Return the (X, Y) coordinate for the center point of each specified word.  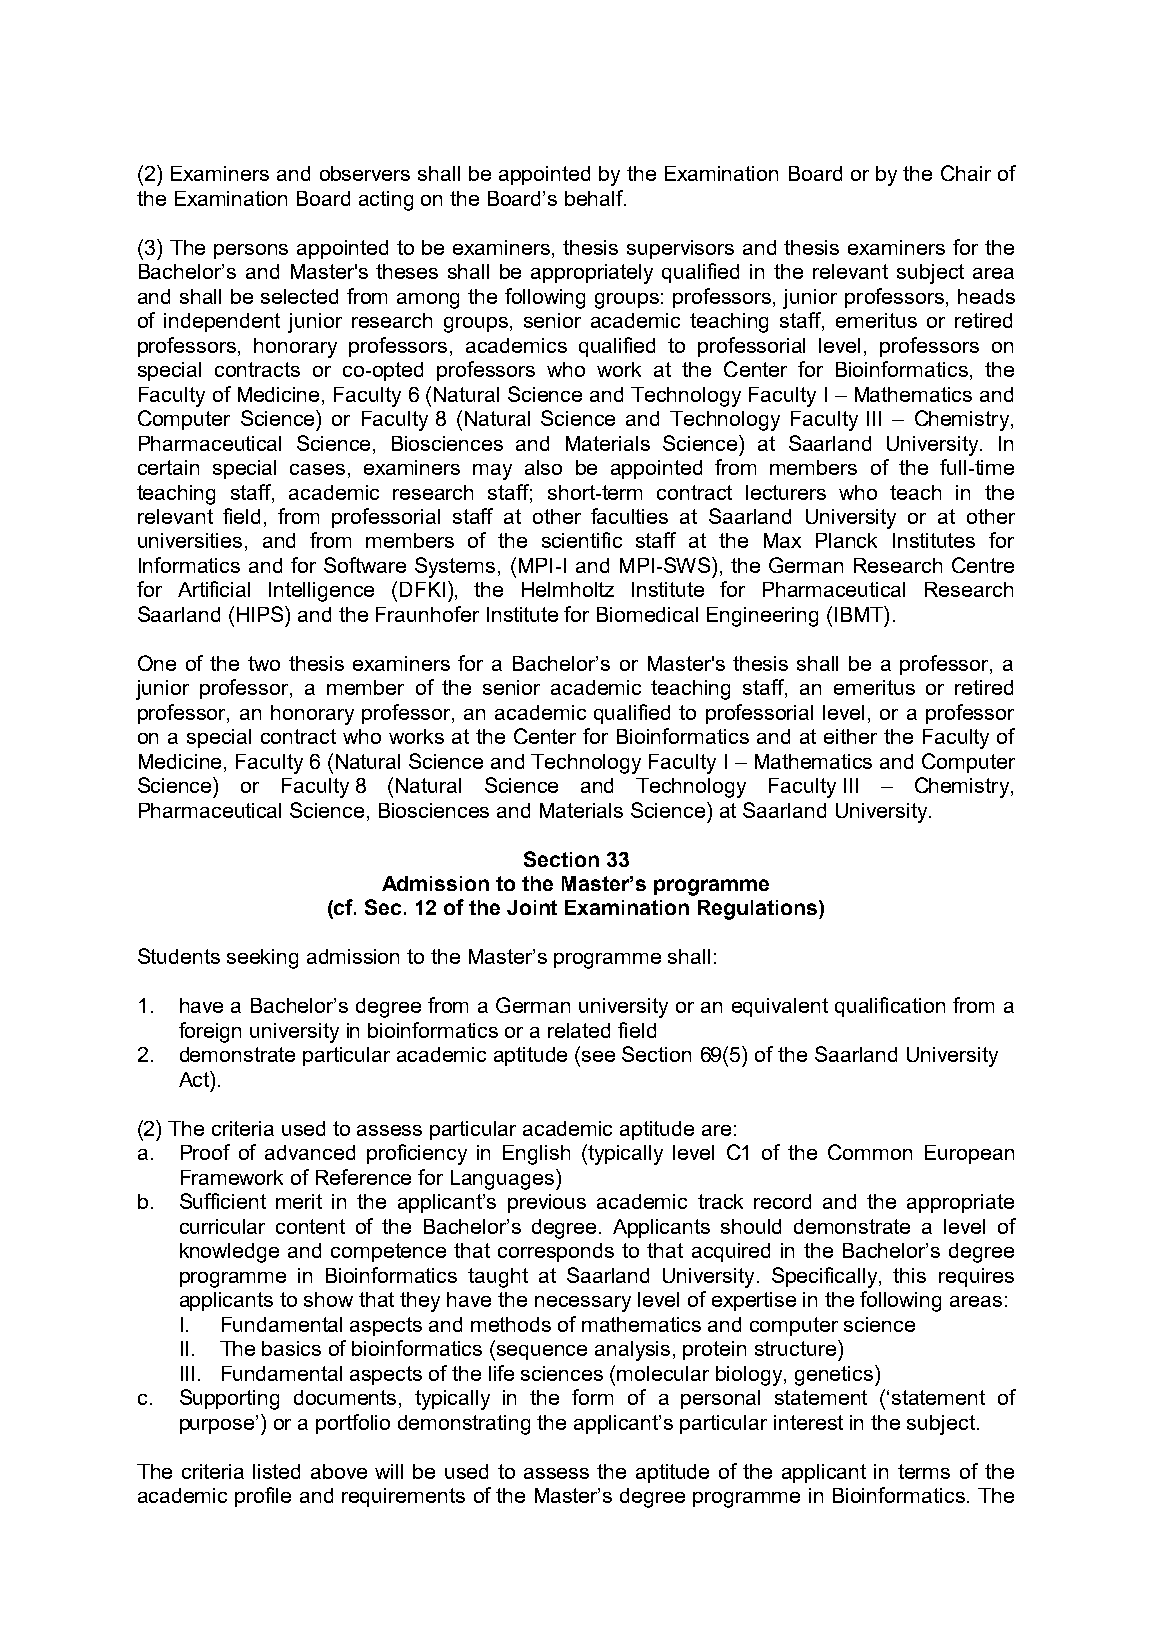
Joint (532, 907)
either (850, 736)
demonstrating (464, 1425)
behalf (595, 198)
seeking (262, 959)
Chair (966, 173)
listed (276, 1471)
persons (251, 251)
